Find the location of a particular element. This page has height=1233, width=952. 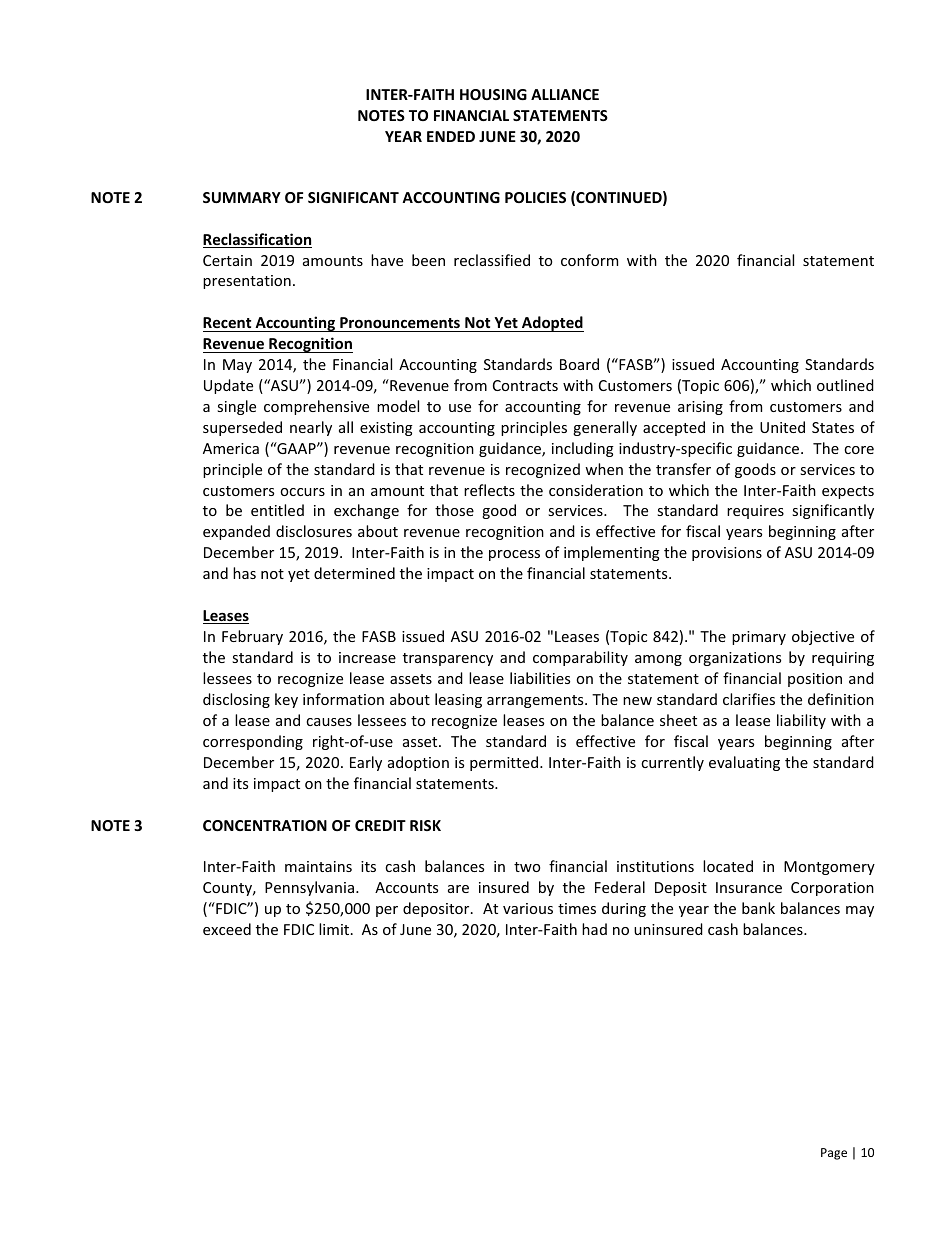

comparability is located at coordinates (580, 658).
